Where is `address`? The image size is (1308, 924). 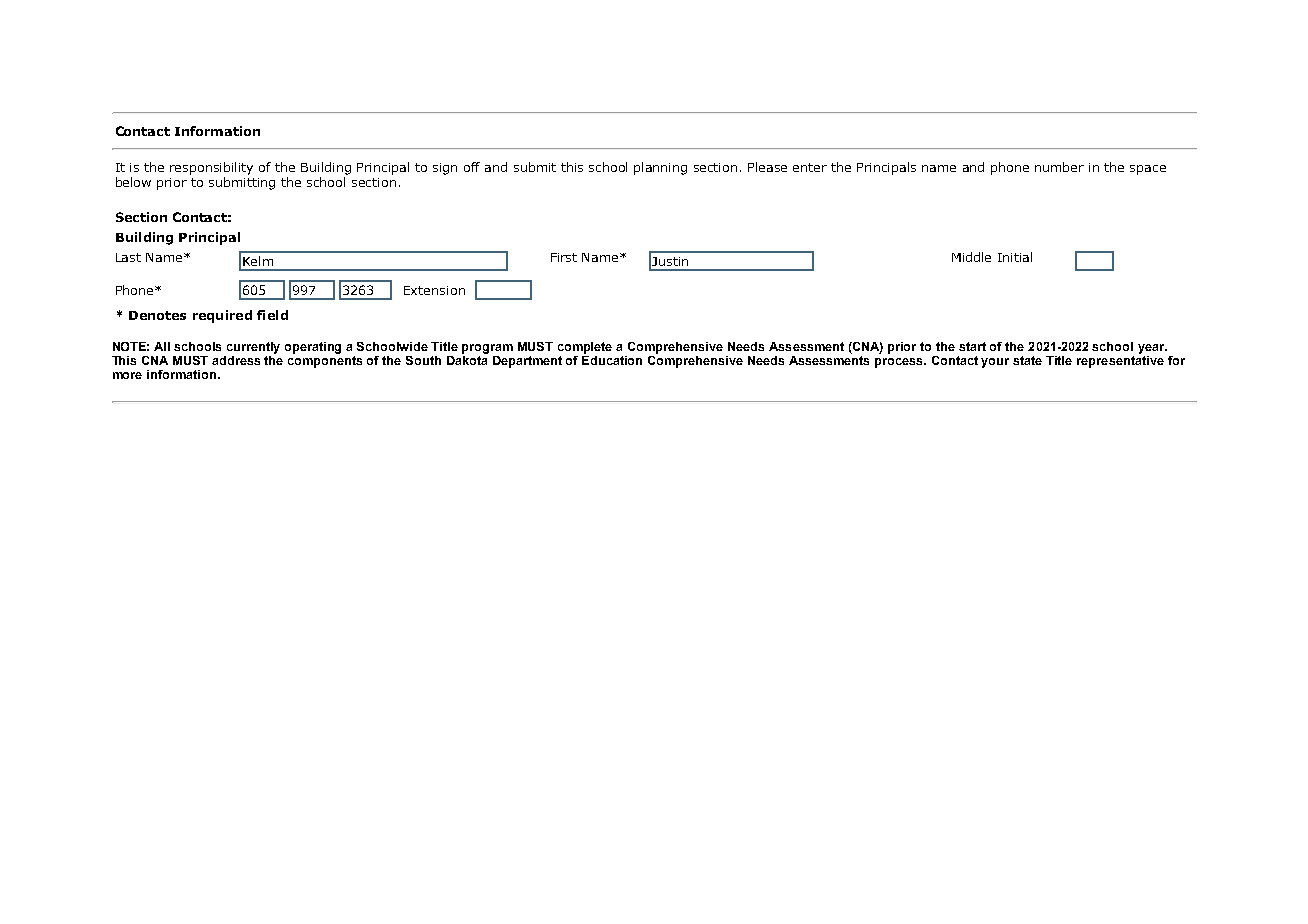 address is located at coordinates (236, 360).
